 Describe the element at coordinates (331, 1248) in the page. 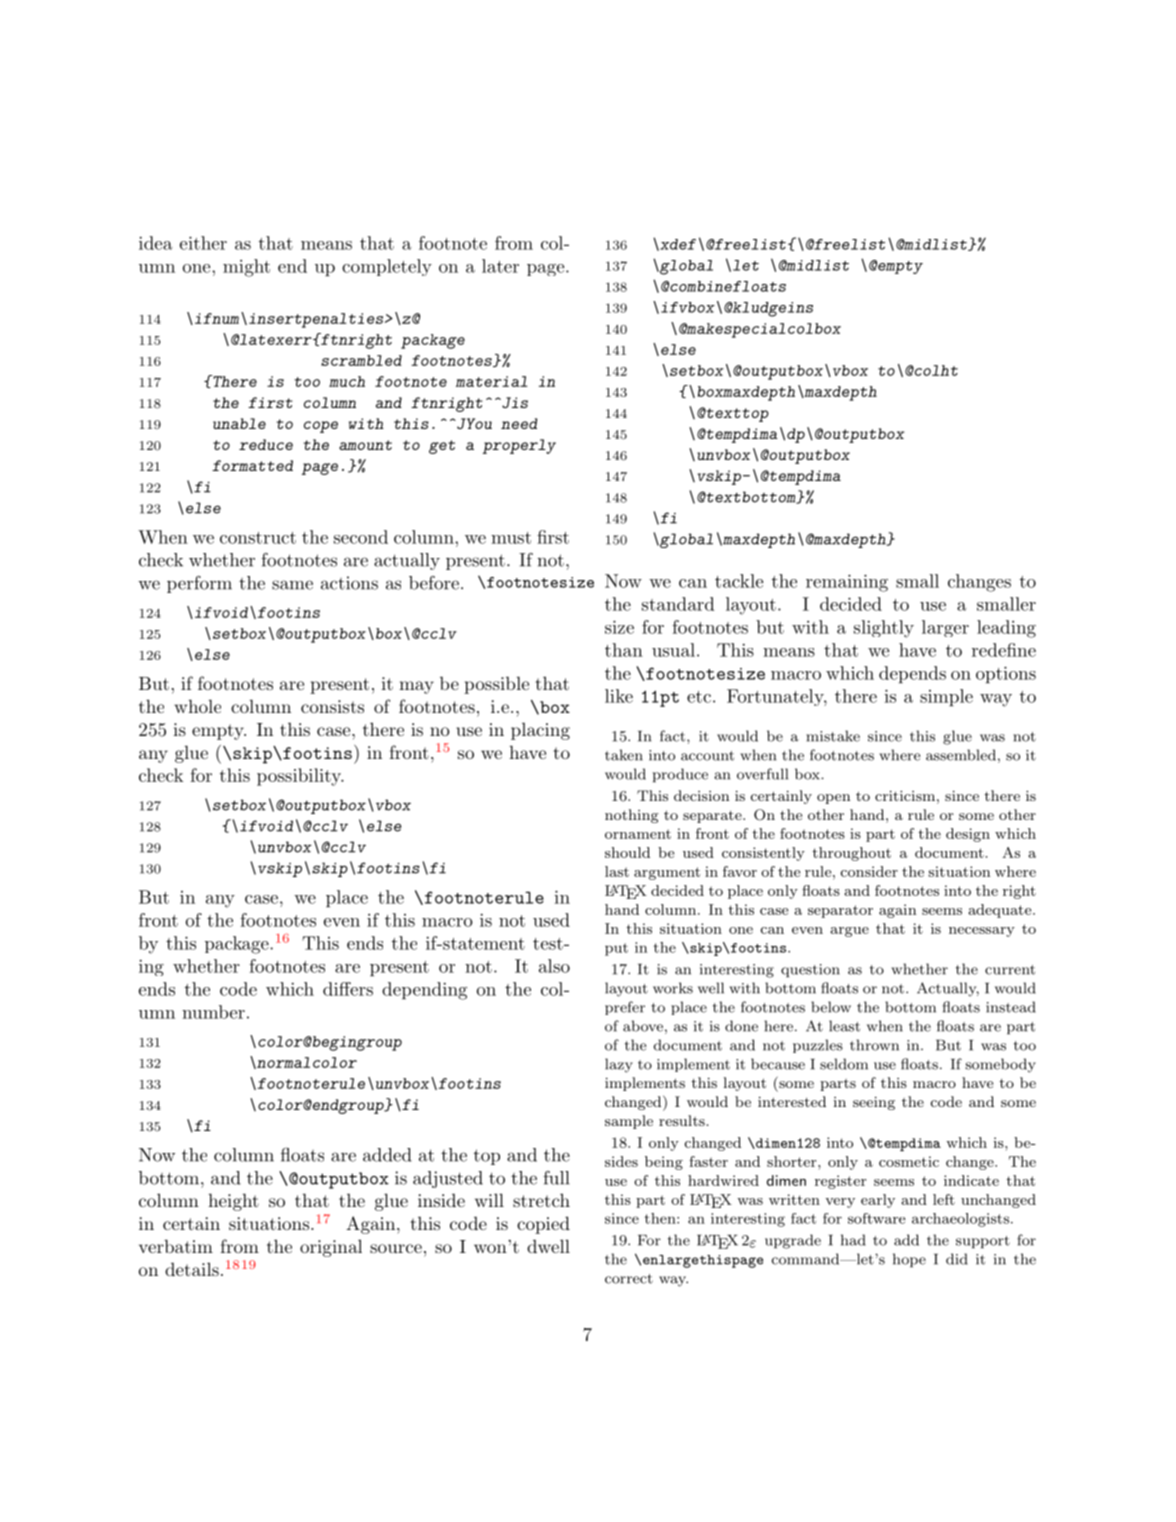

I see `original` at that location.
